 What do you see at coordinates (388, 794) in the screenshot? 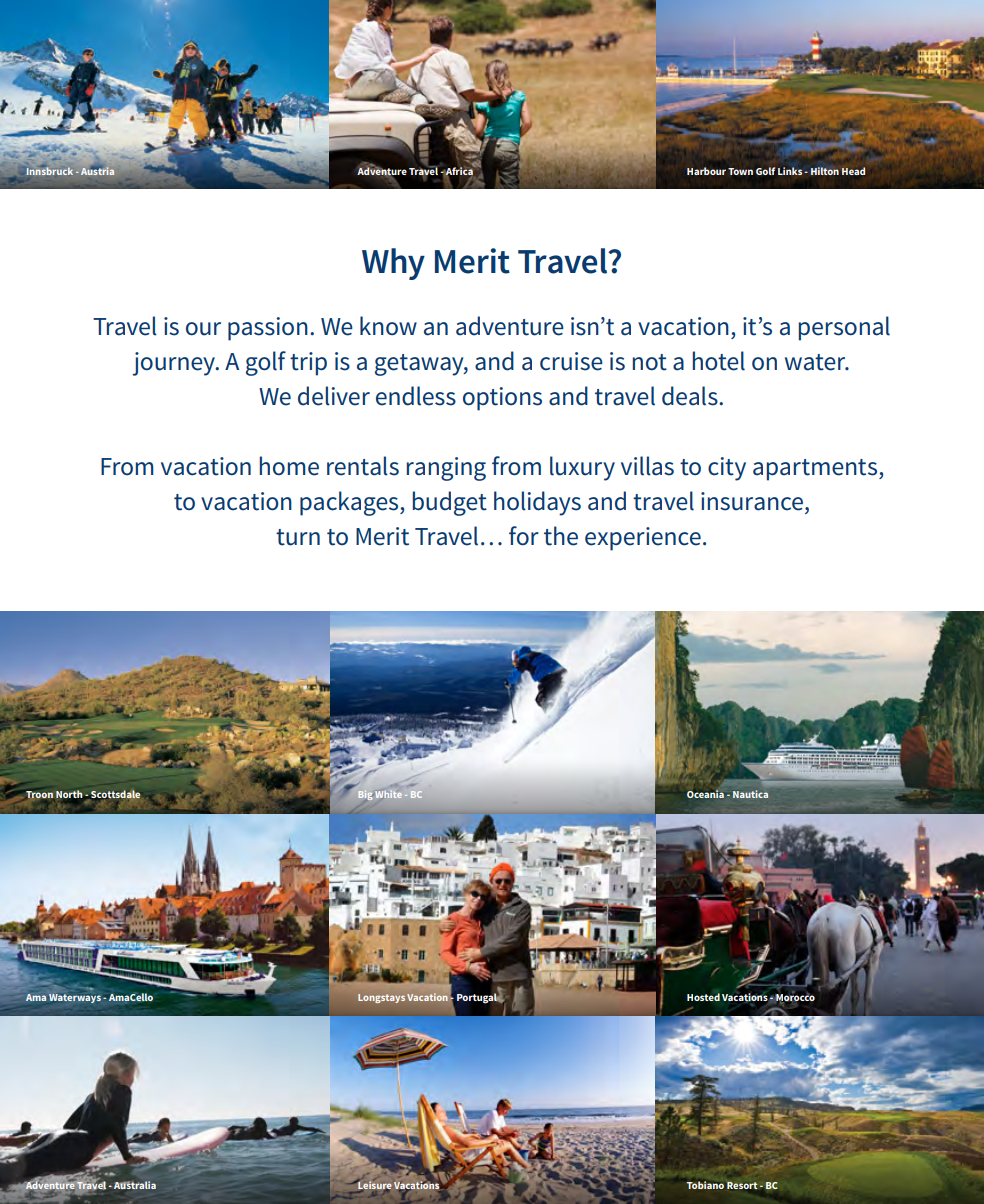
I see `White` at bounding box center [388, 794].
